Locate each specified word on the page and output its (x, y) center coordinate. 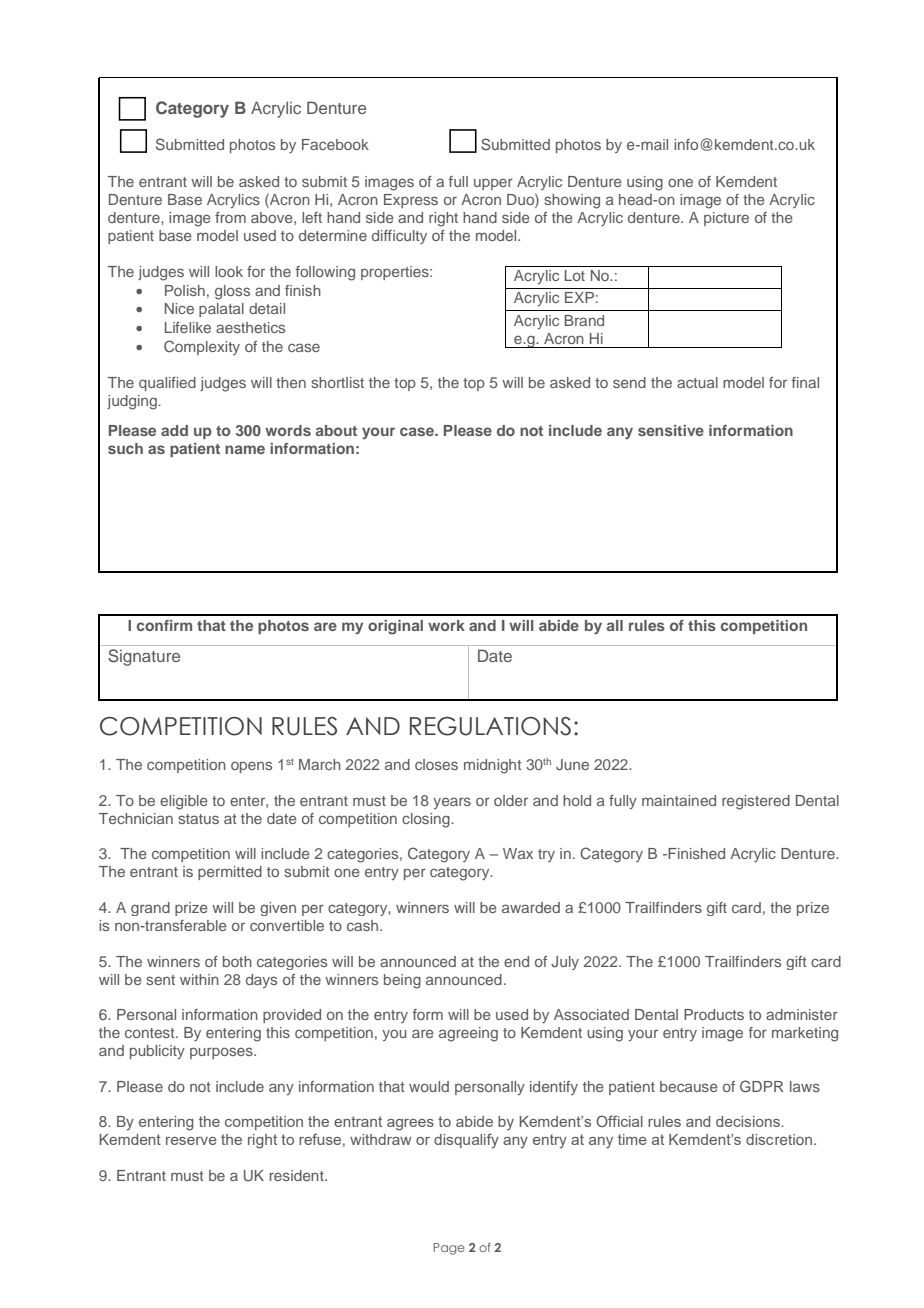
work (446, 625)
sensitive (671, 430)
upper (493, 184)
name (245, 449)
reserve (191, 1141)
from (230, 217)
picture (726, 219)
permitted (230, 873)
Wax (518, 853)
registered (756, 802)
